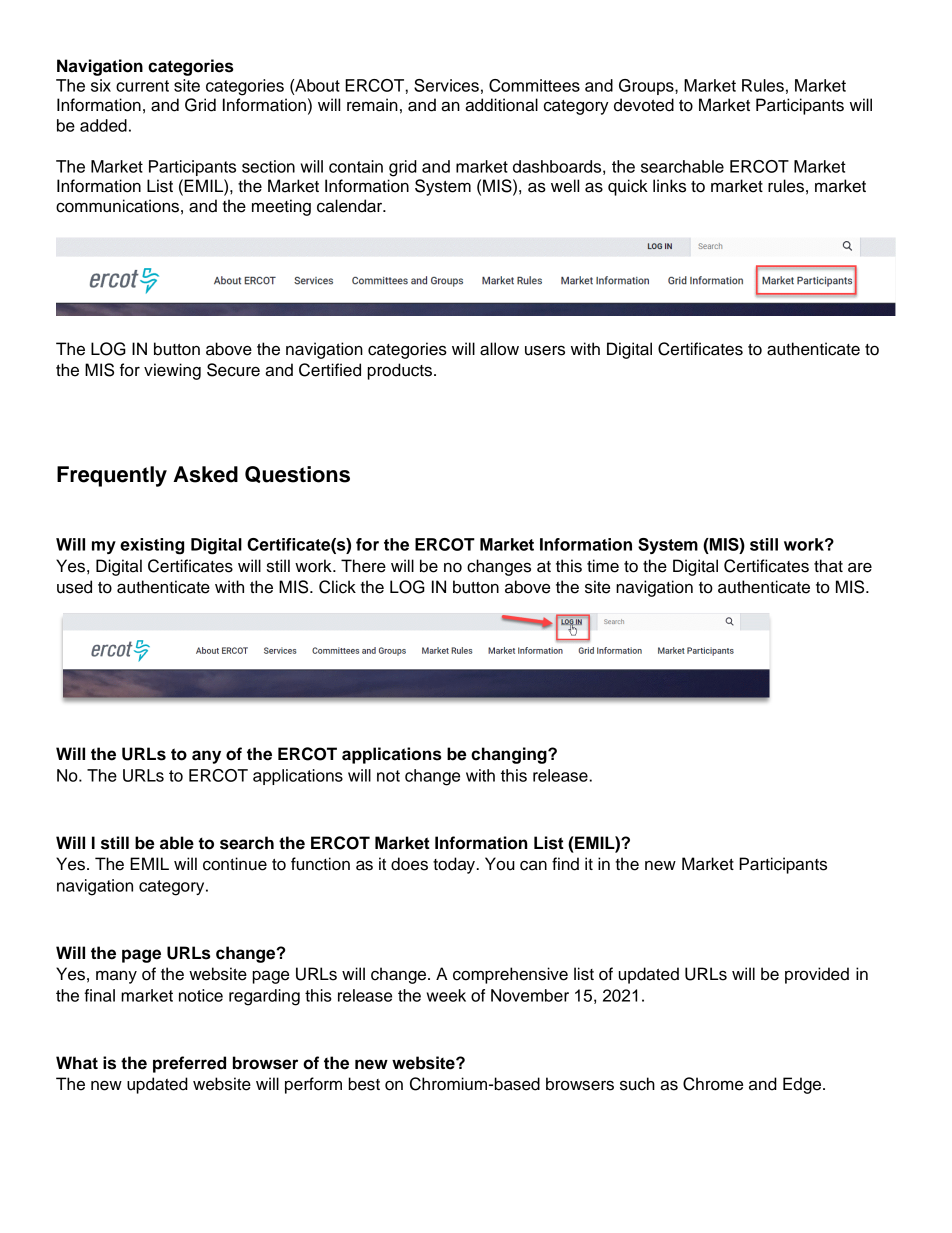 The width and height of the page is (952, 1233). Describe the element at coordinates (644, 105) in the page. I see `devoted` at that location.
